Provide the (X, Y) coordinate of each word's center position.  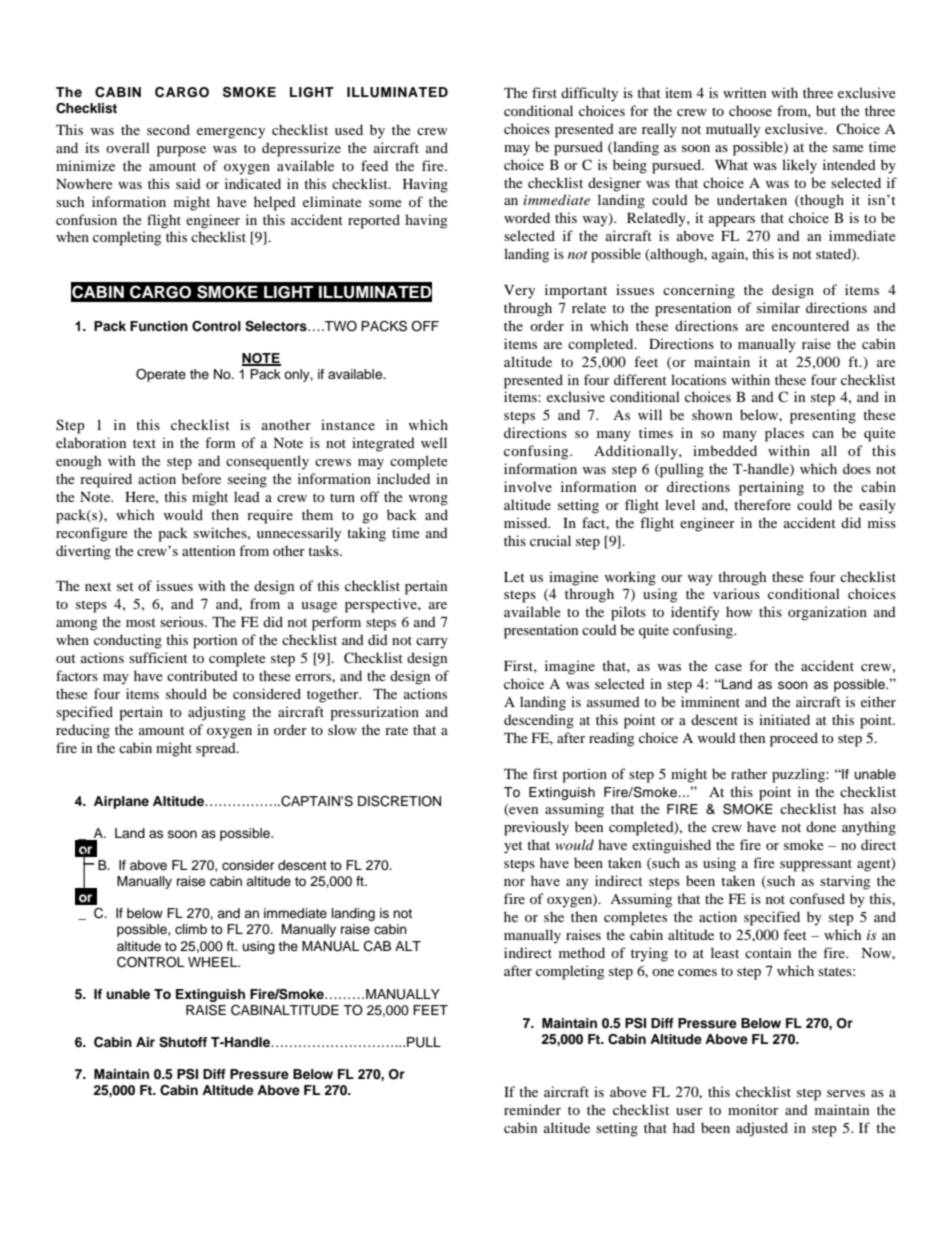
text (144, 443)
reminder (532, 1109)
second (168, 129)
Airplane (121, 802)
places (784, 434)
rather (749, 773)
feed (374, 165)
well (434, 442)
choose (750, 110)
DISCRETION (399, 801)
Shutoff (183, 1042)
